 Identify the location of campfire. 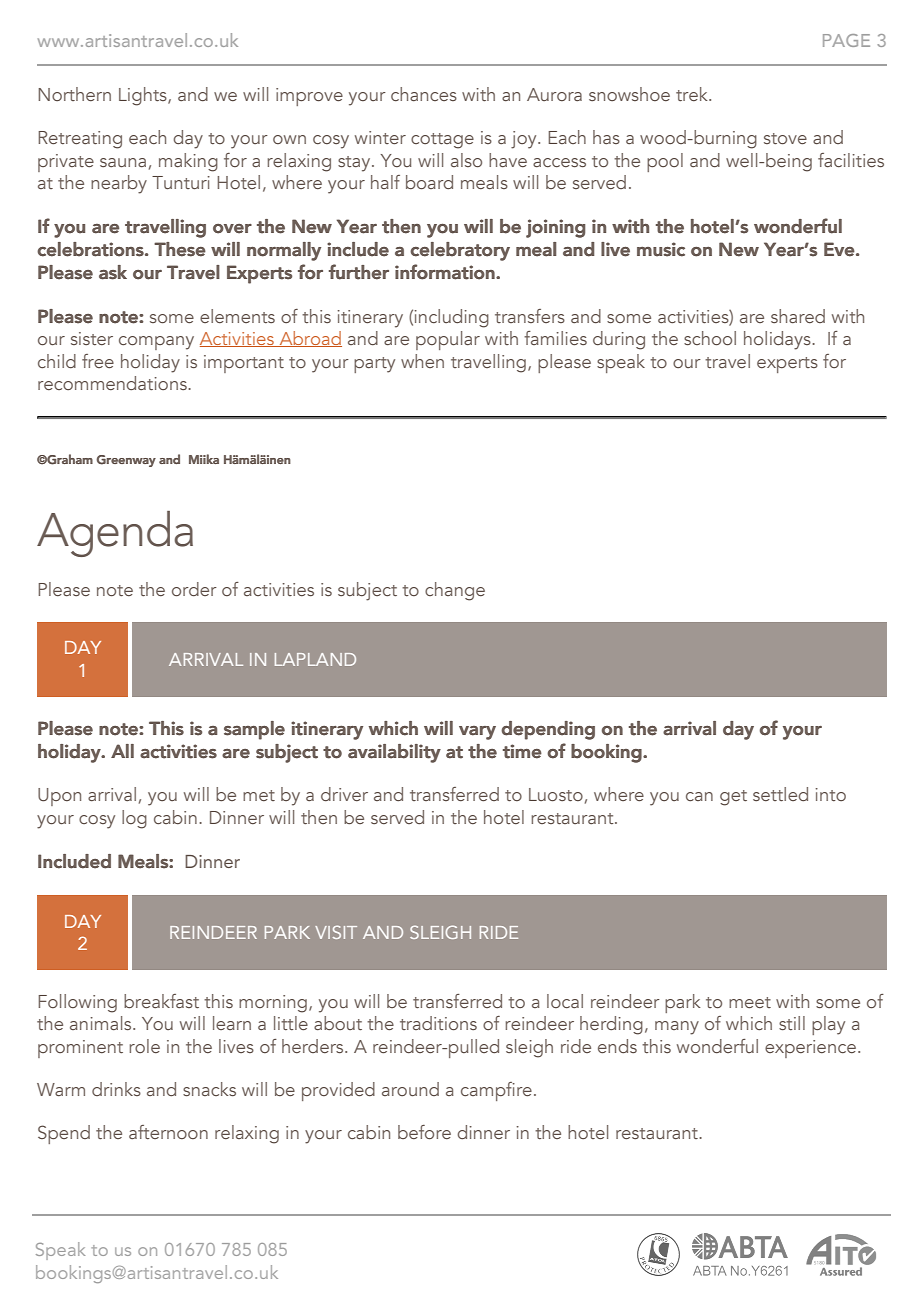
(496, 1091).
